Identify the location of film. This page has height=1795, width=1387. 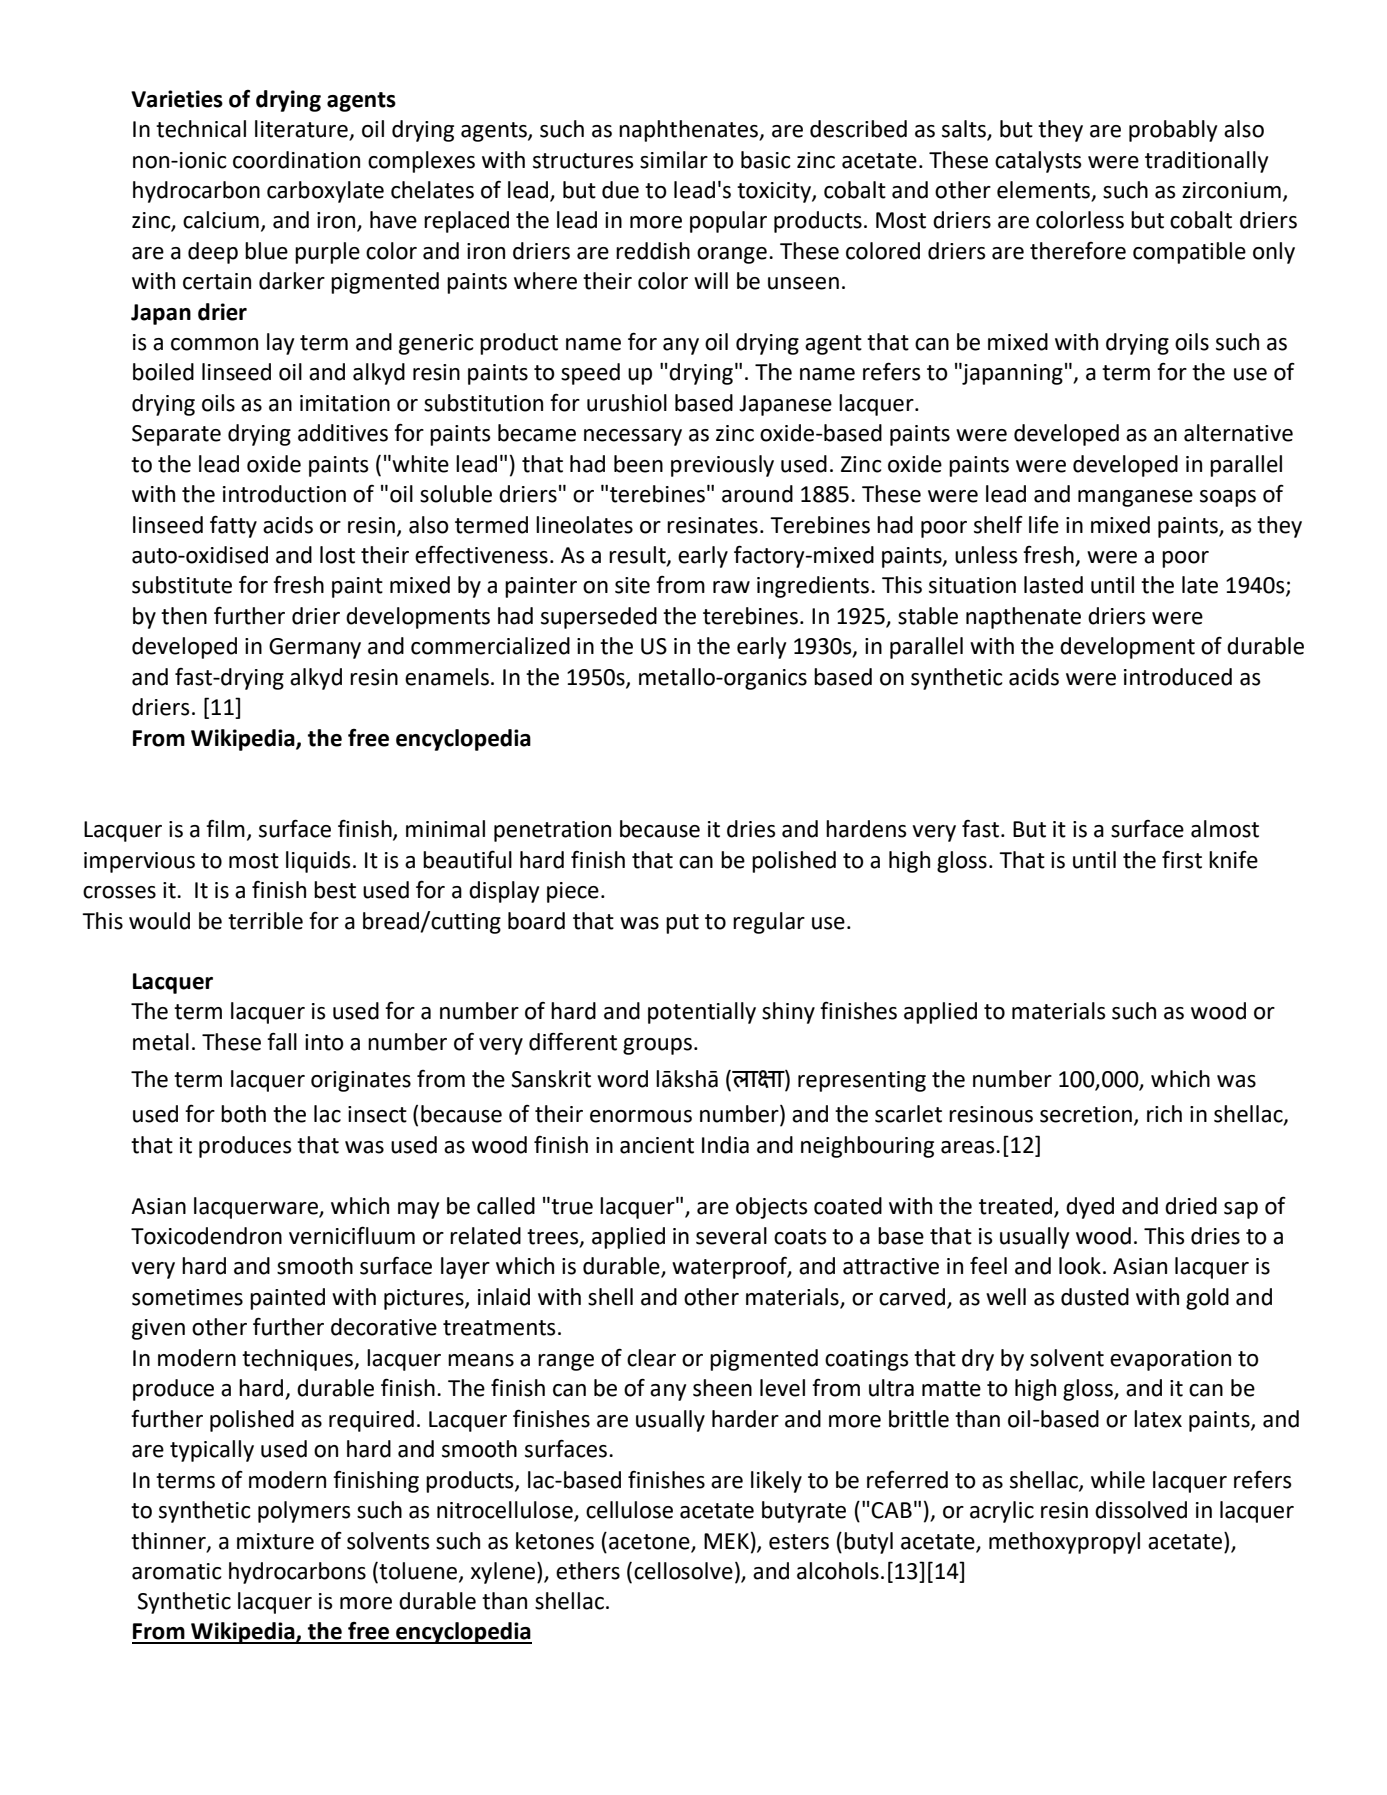
(225, 828).
